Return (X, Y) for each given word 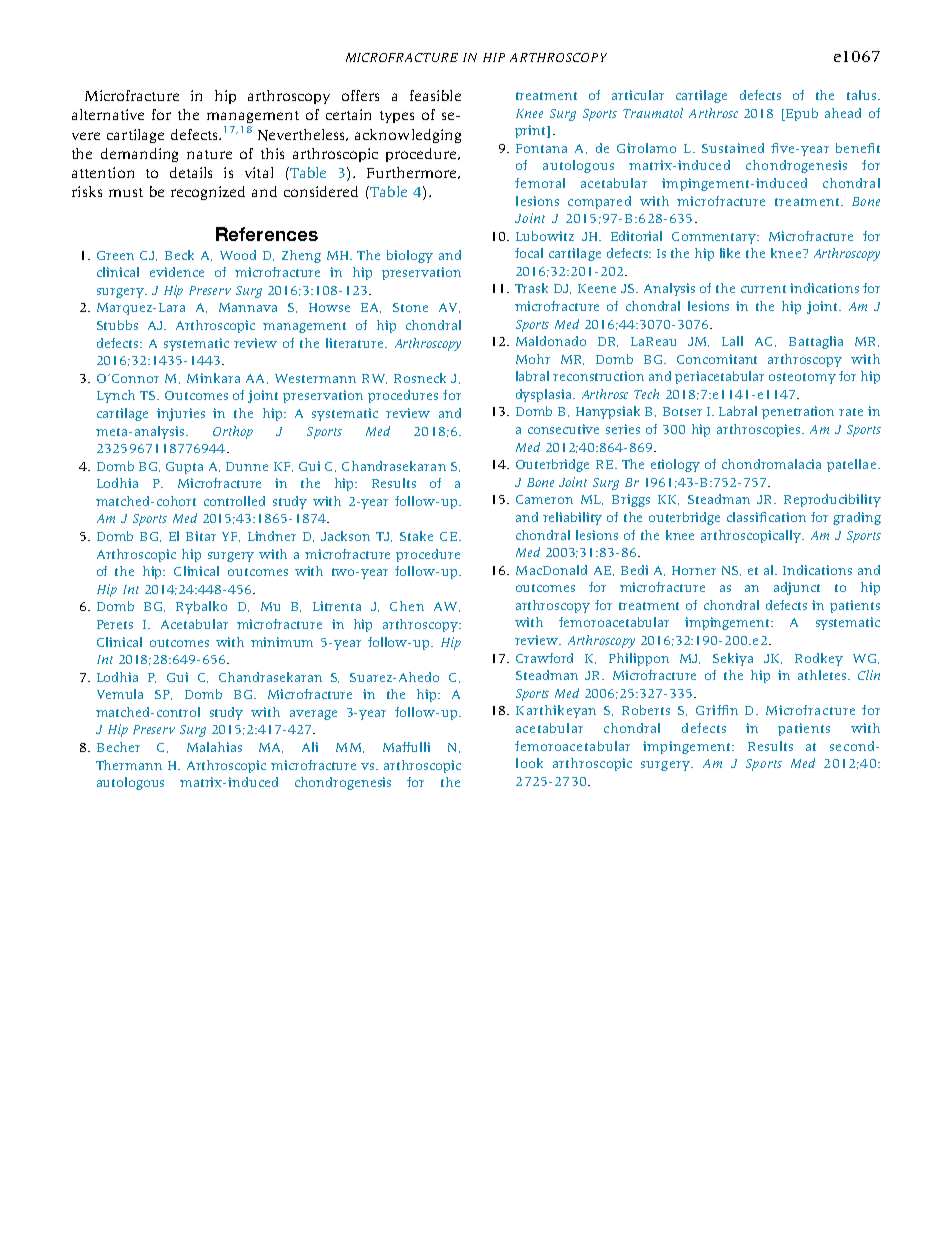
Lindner (272, 536)
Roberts (646, 710)
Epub (801, 114)
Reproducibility (832, 500)
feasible (435, 95)
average (313, 715)
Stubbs (117, 325)
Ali (310, 747)
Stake (416, 536)
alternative (108, 114)
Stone (410, 307)
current (763, 289)
